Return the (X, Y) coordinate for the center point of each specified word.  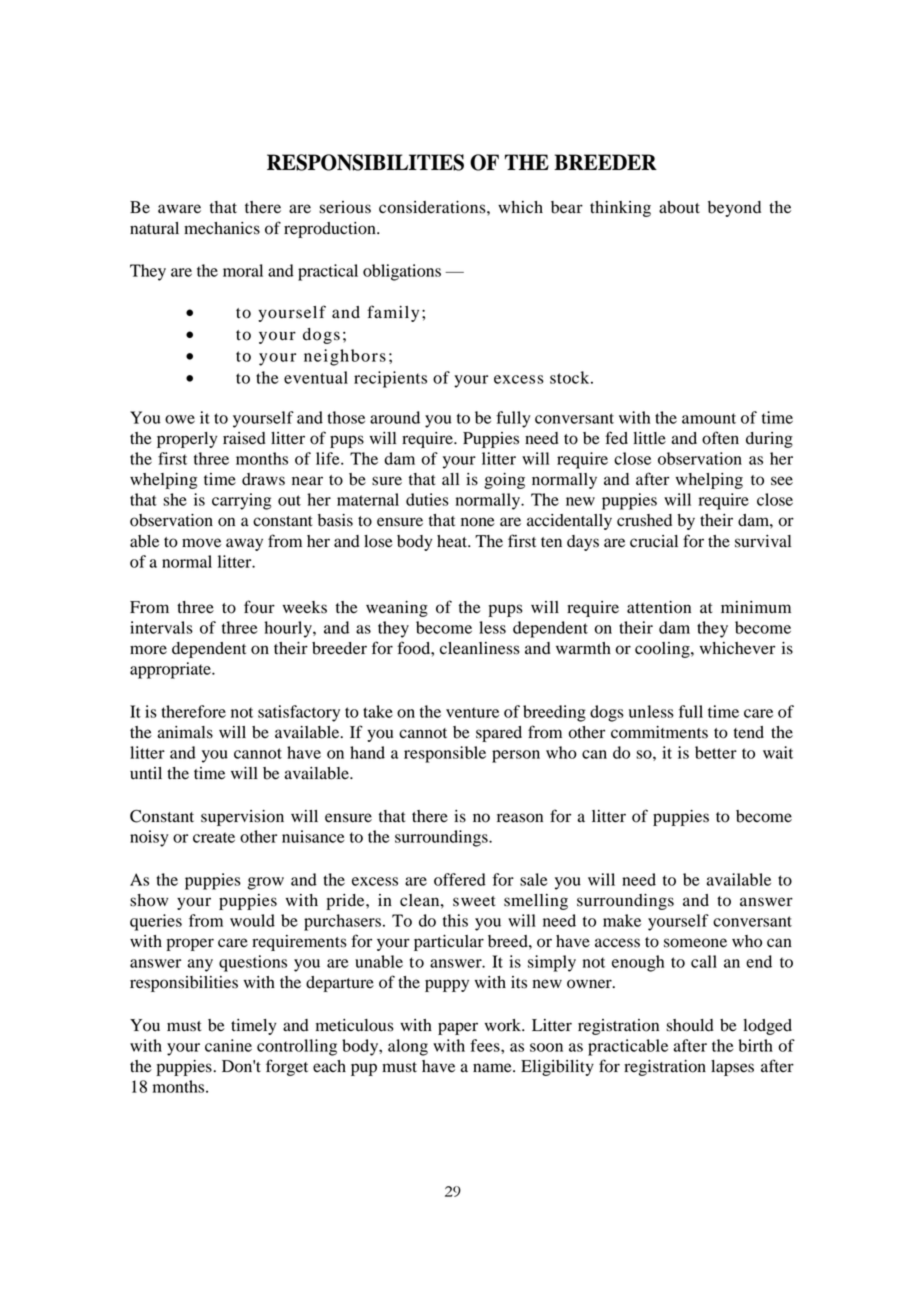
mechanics (222, 228)
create (214, 837)
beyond (734, 209)
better (716, 752)
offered (460, 879)
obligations (402, 272)
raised (244, 438)
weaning (397, 609)
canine (228, 1045)
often (720, 438)
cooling (663, 650)
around (395, 417)
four (259, 607)
